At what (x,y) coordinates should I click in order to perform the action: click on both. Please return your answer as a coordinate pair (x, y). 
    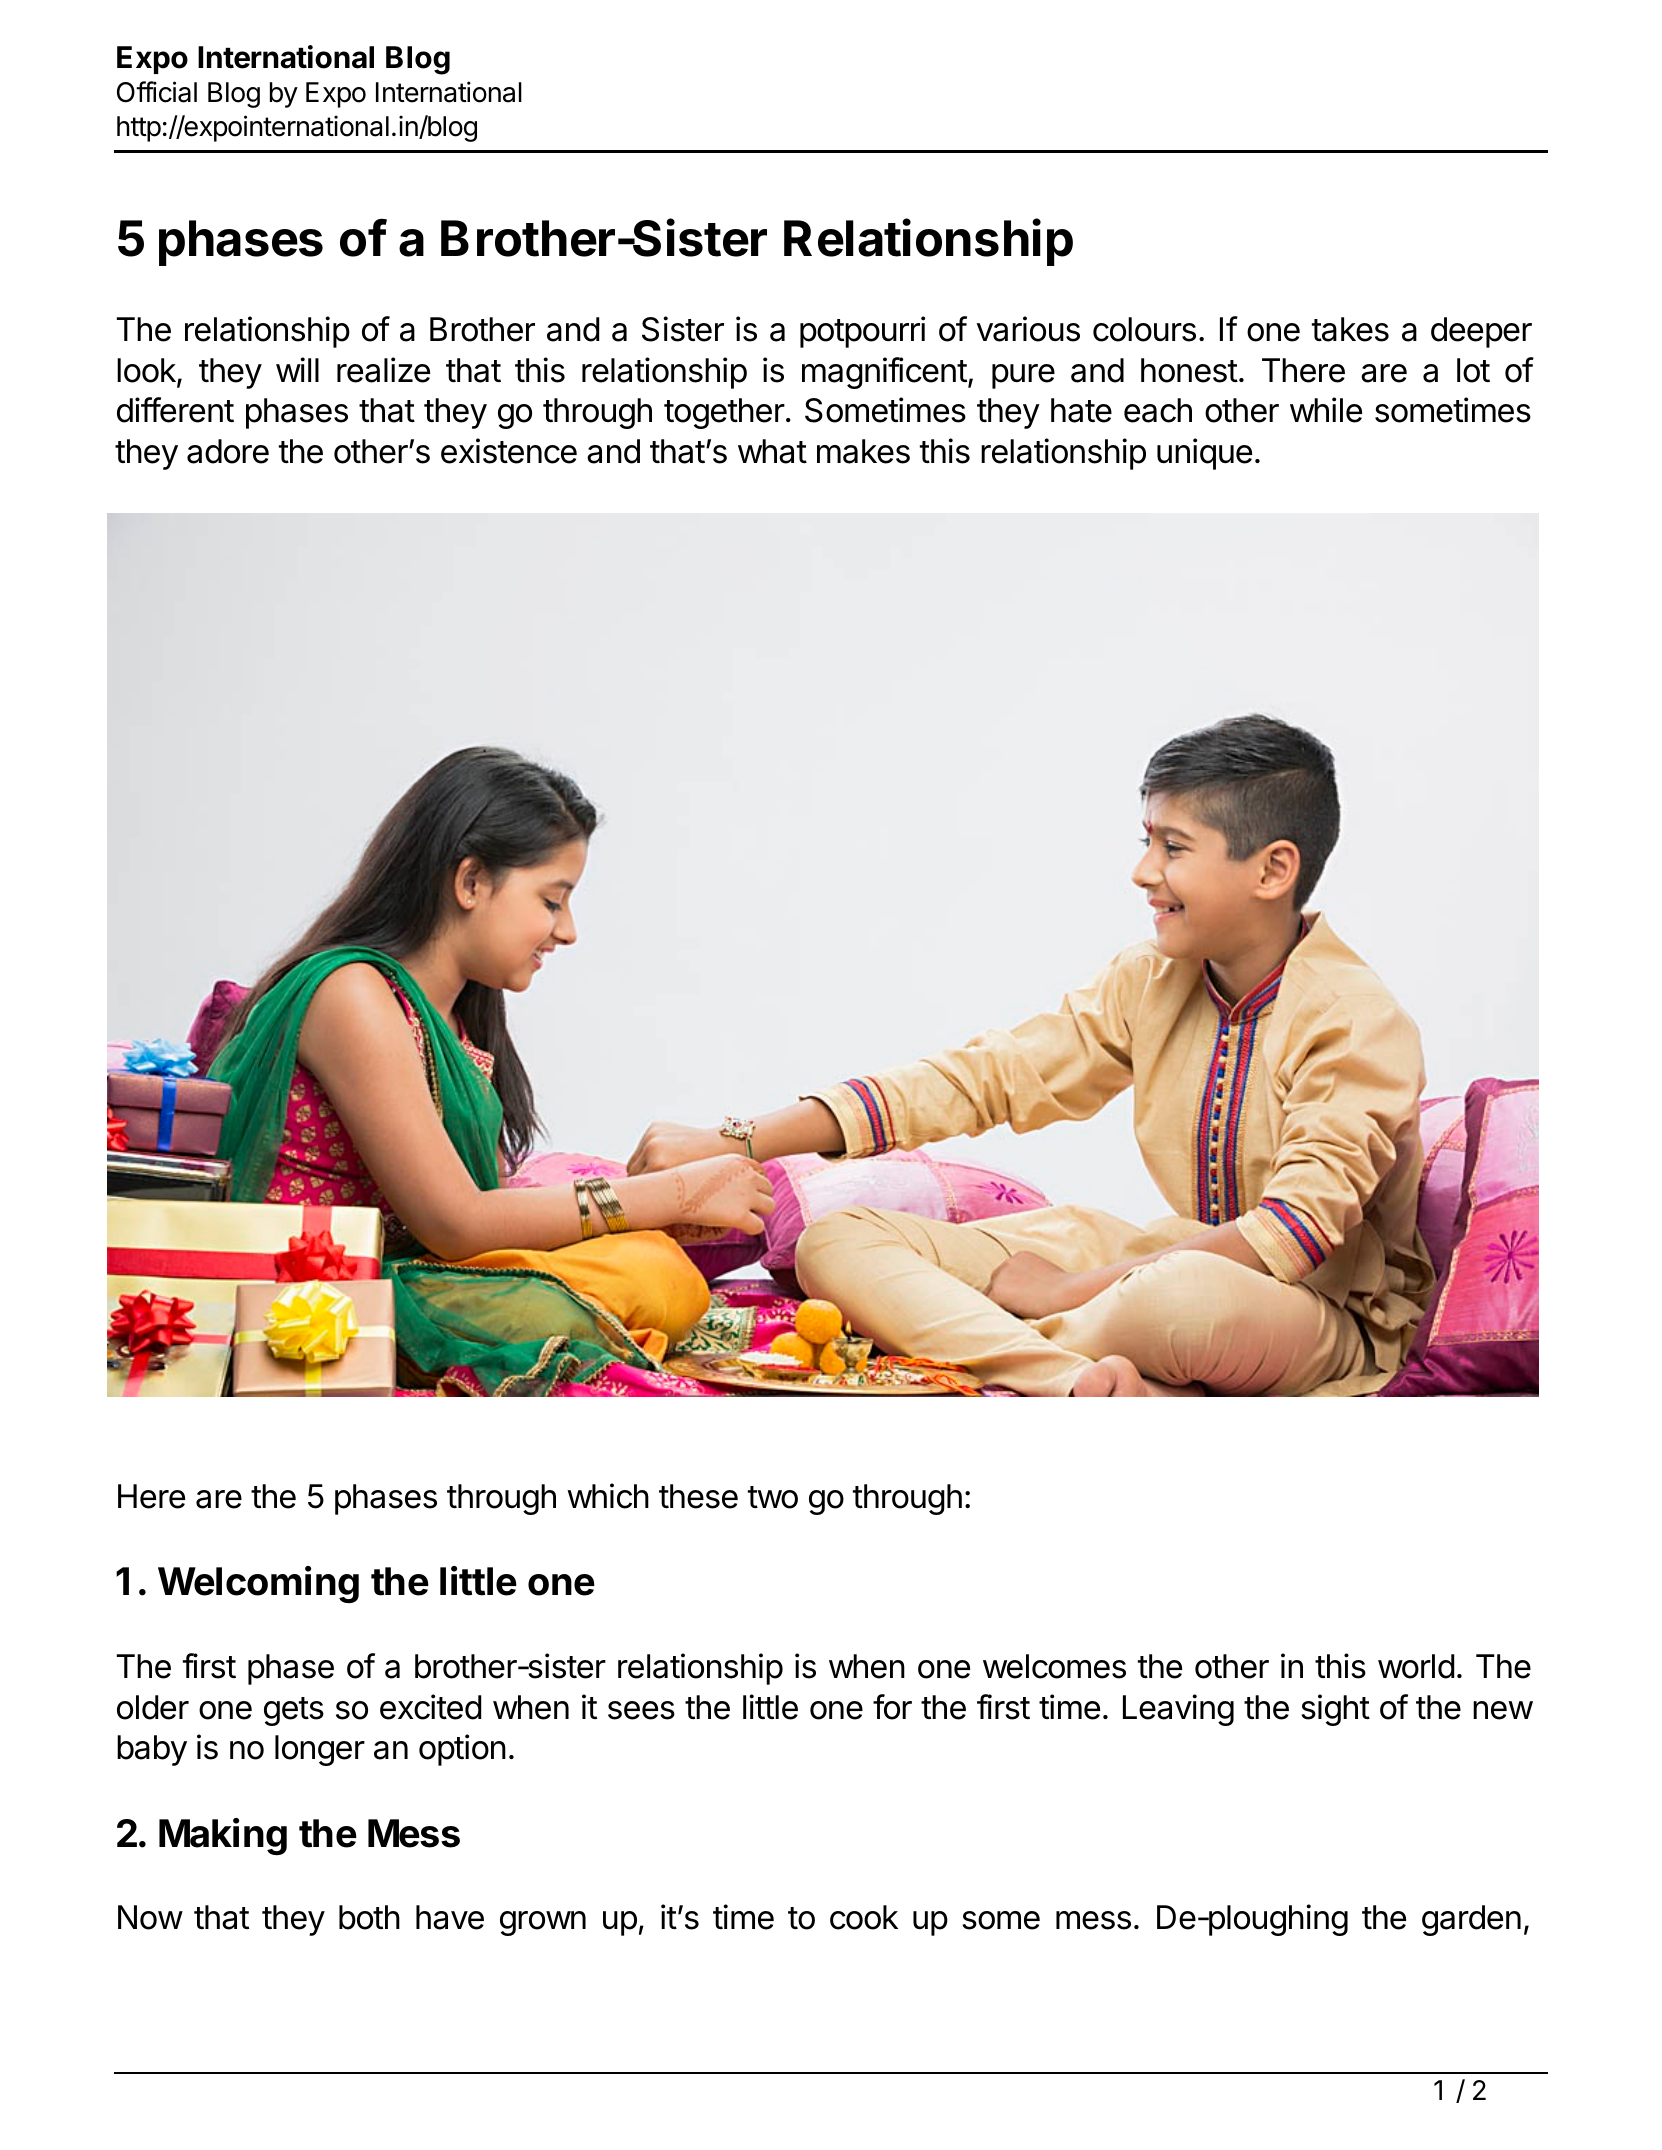
    Looking at the image, I should click on (369, 1917).
